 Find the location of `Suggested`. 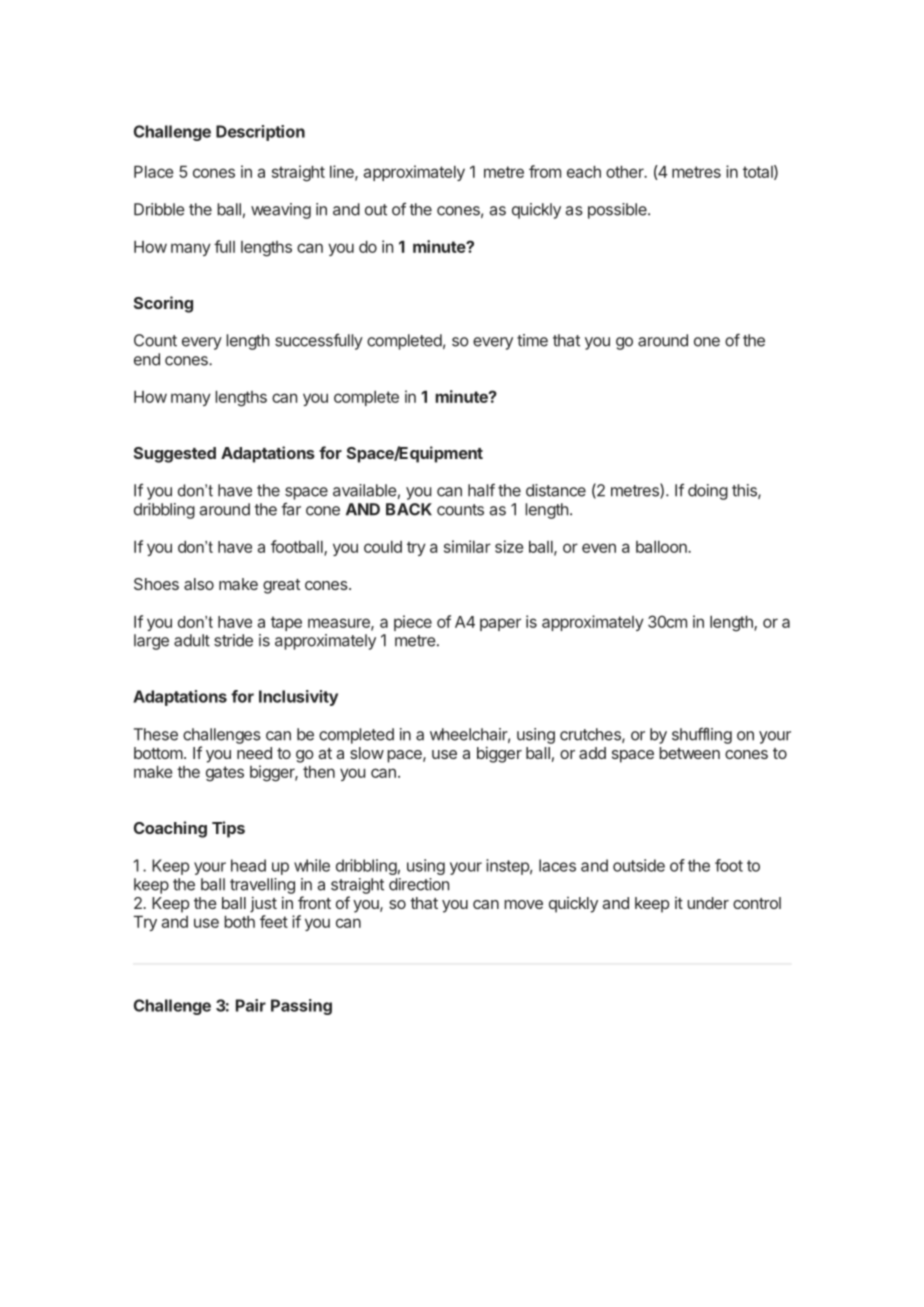

Suggested is located at coordinates (175, 455).
